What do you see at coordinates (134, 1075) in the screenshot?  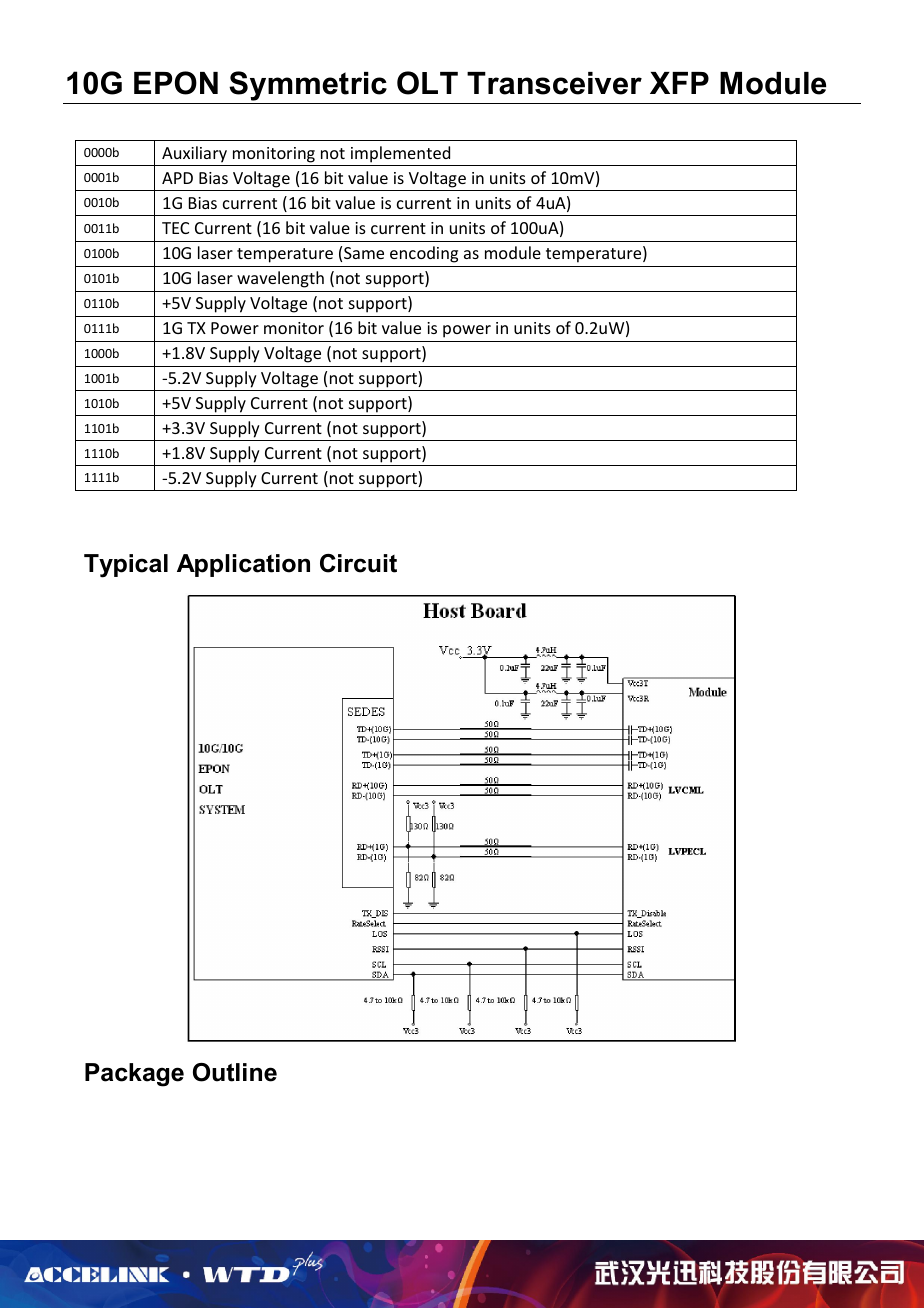 I see `Package` at bounding box center [134, 1075].
